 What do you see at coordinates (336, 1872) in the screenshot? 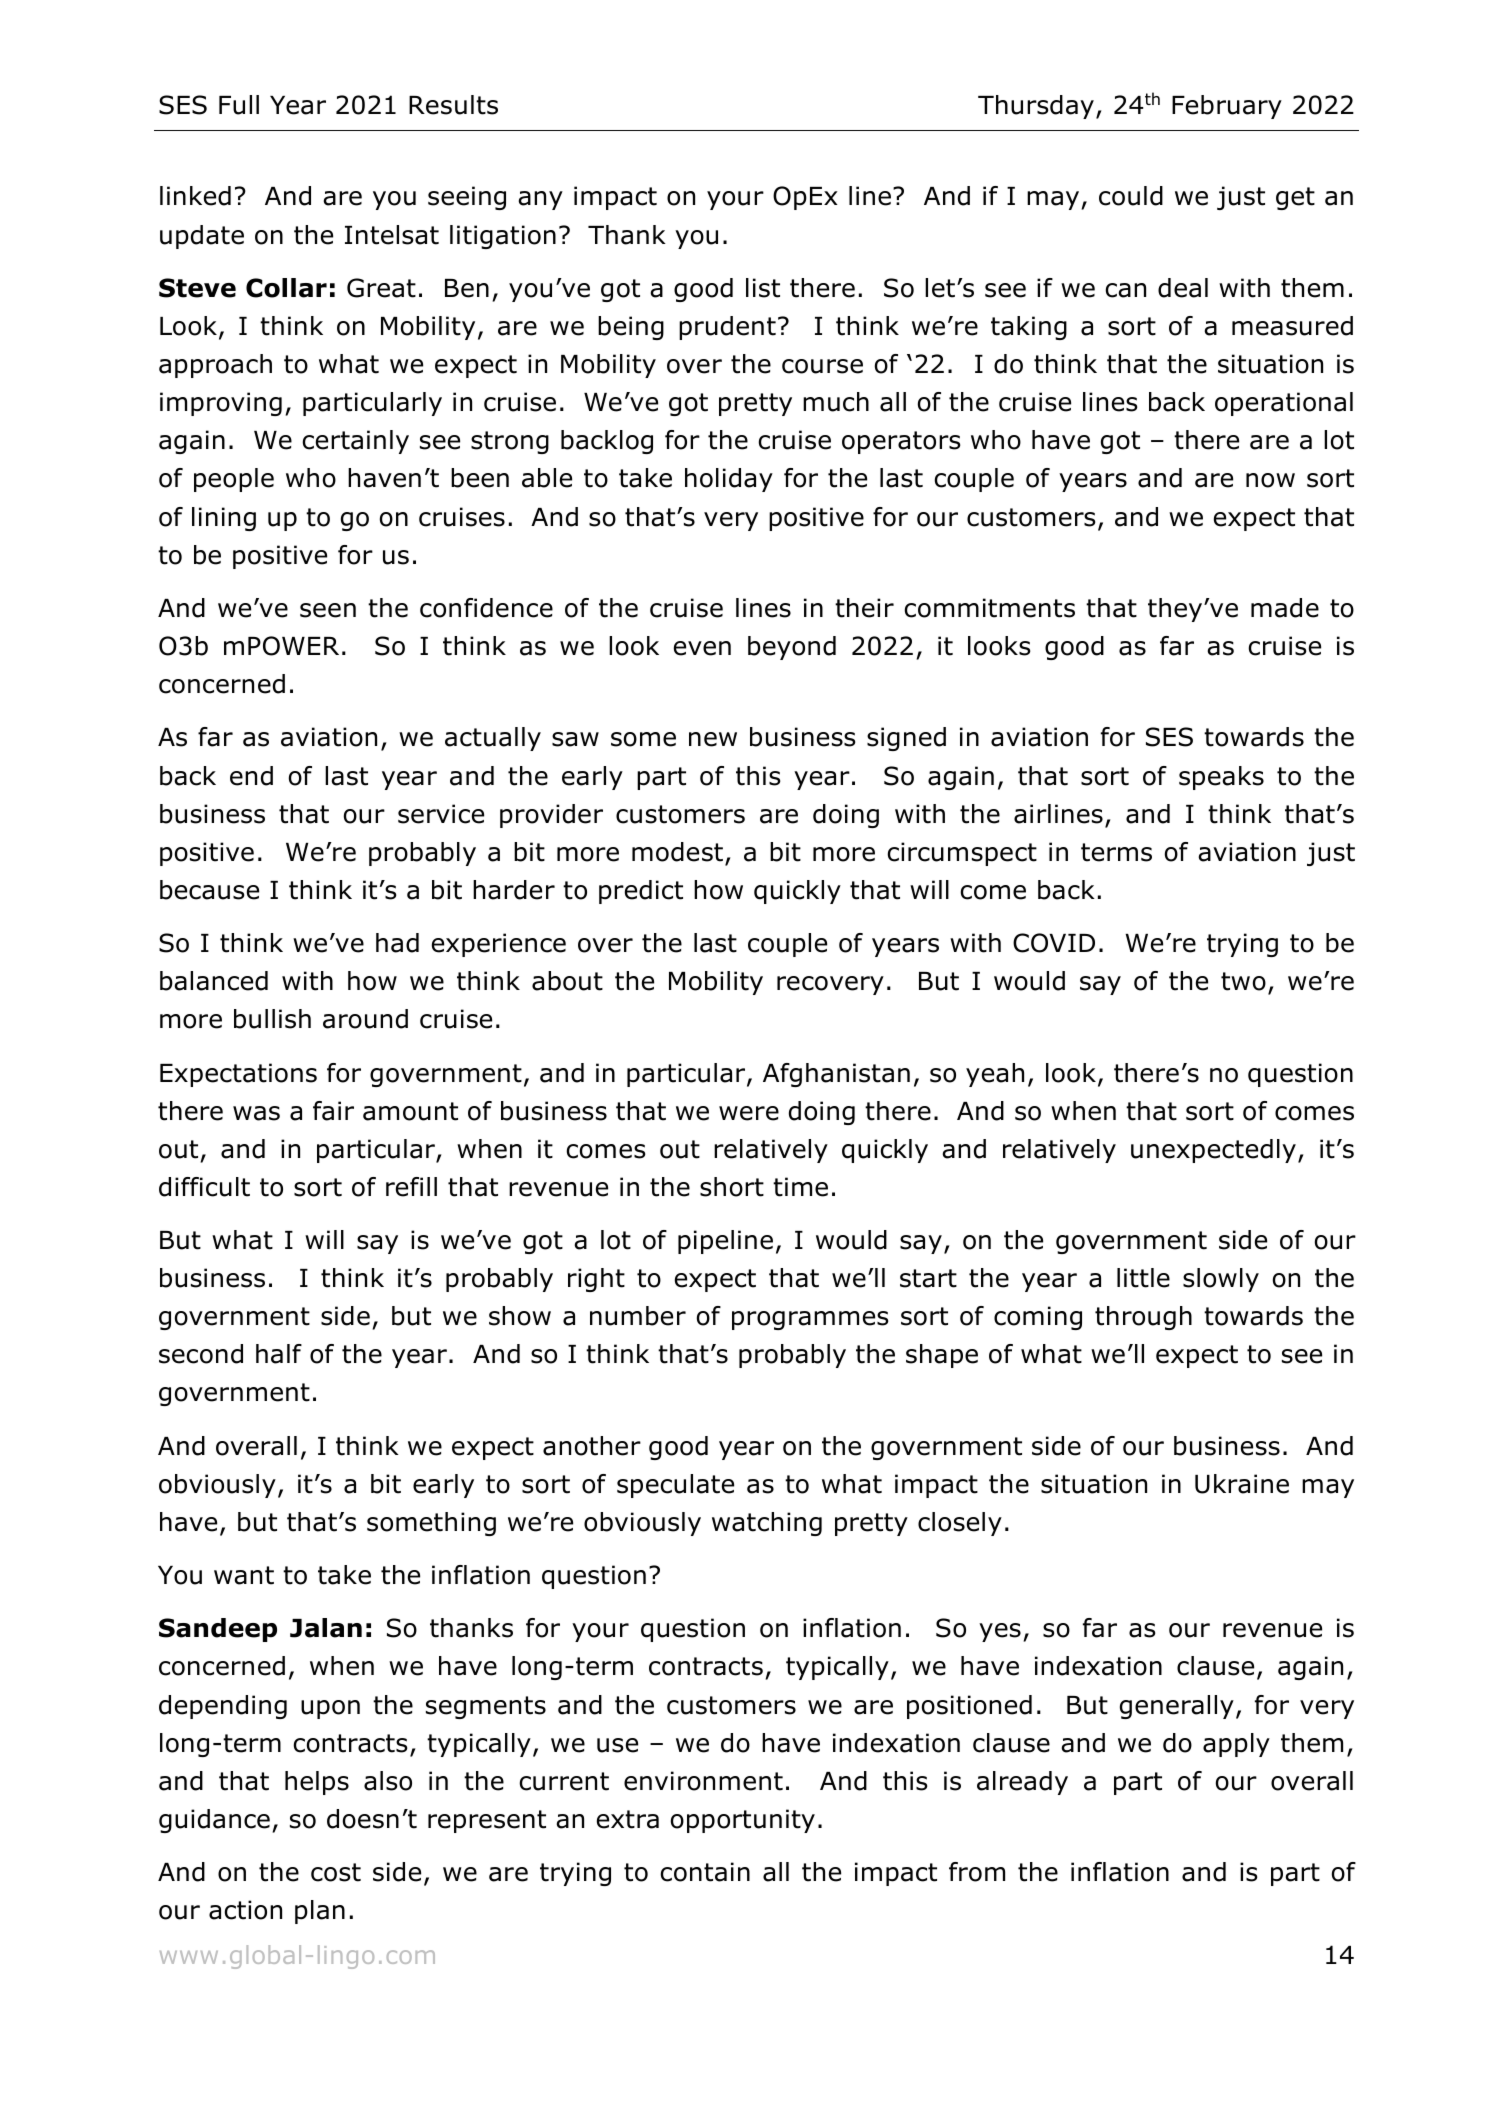
I see `cost` at bounding box center [336, 1872].
